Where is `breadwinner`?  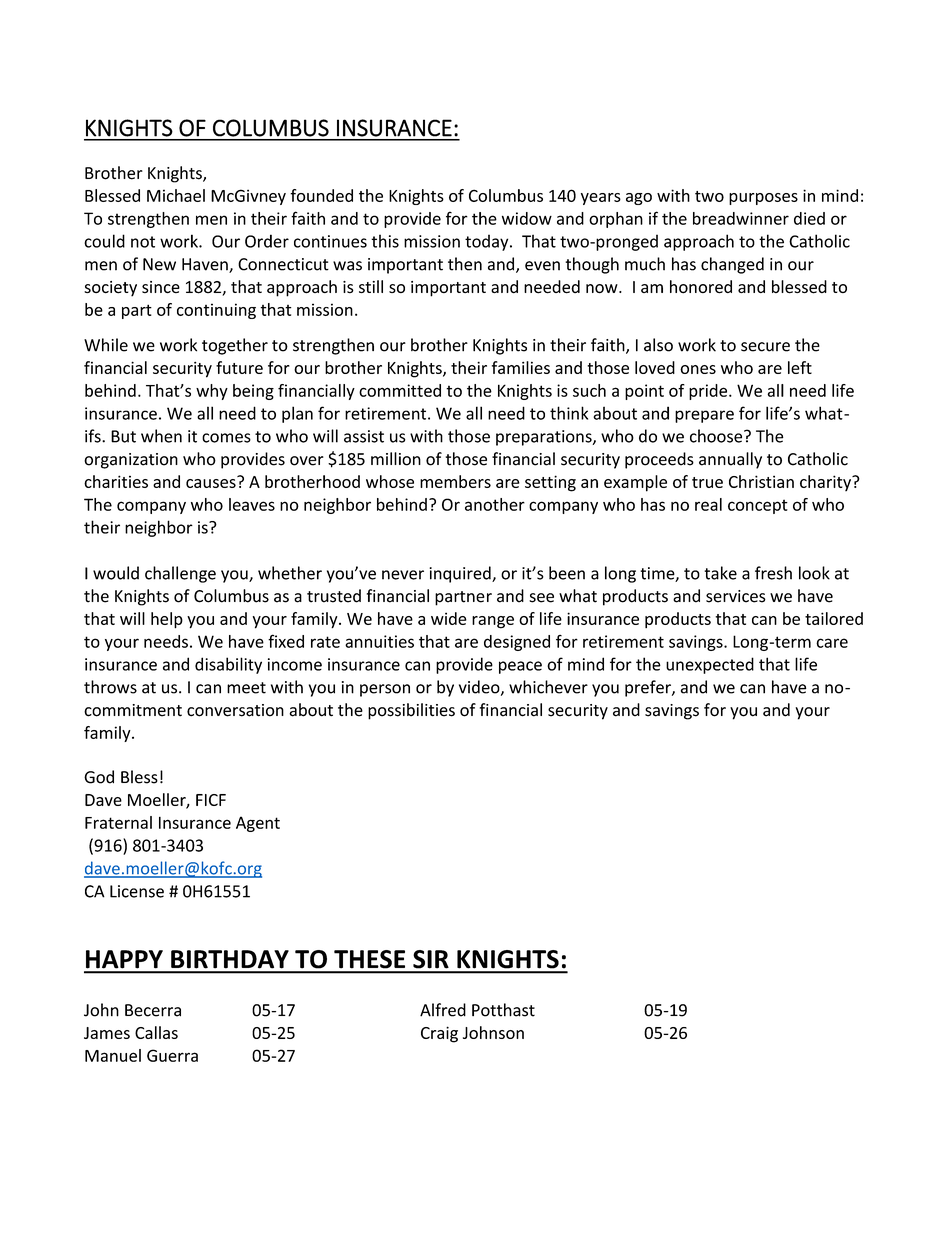
breadwinner is located at coordinates (741, 218).
